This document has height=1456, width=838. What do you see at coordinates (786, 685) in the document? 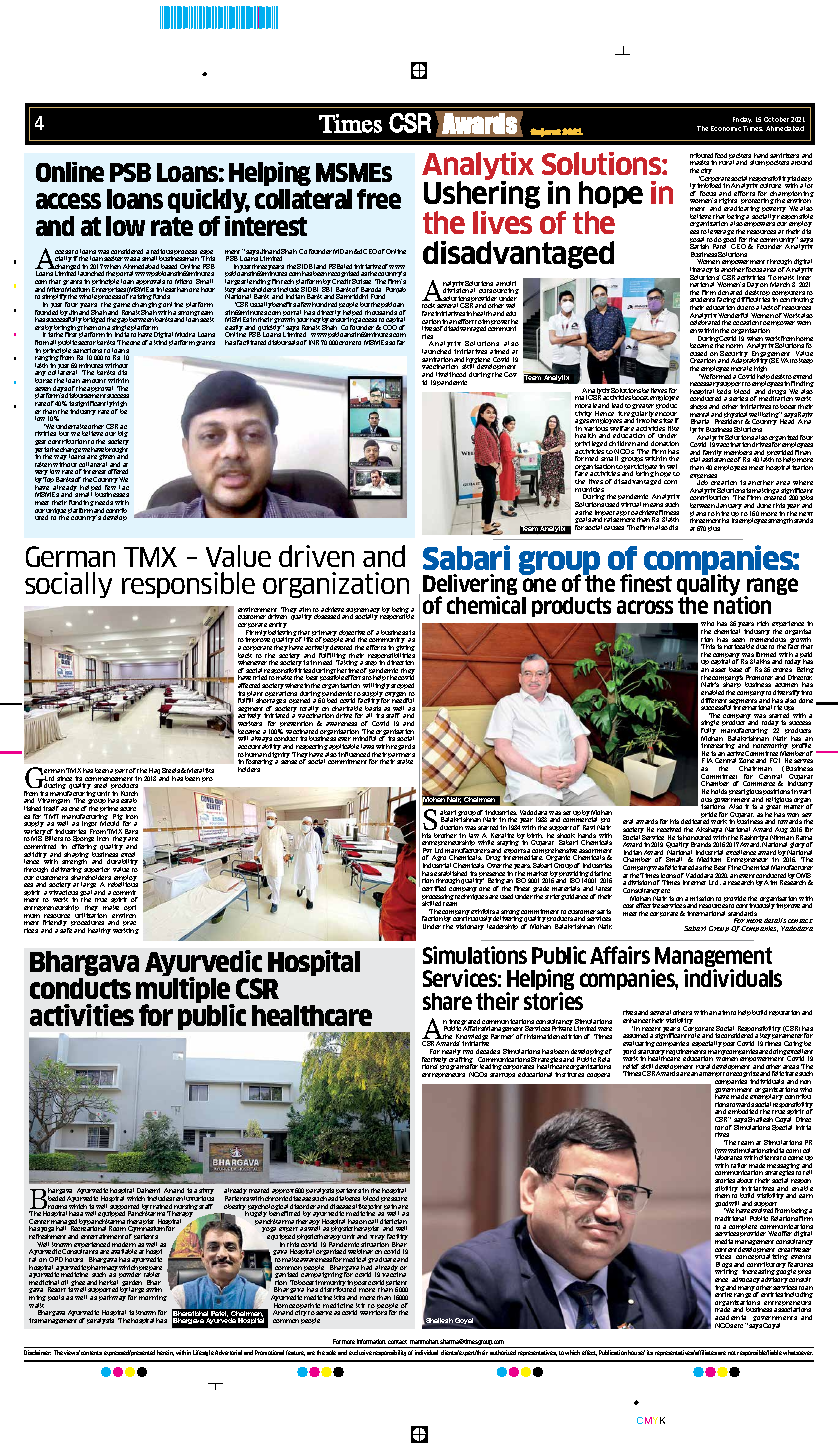
I see `acumen` at bounding box center [786, 685].
